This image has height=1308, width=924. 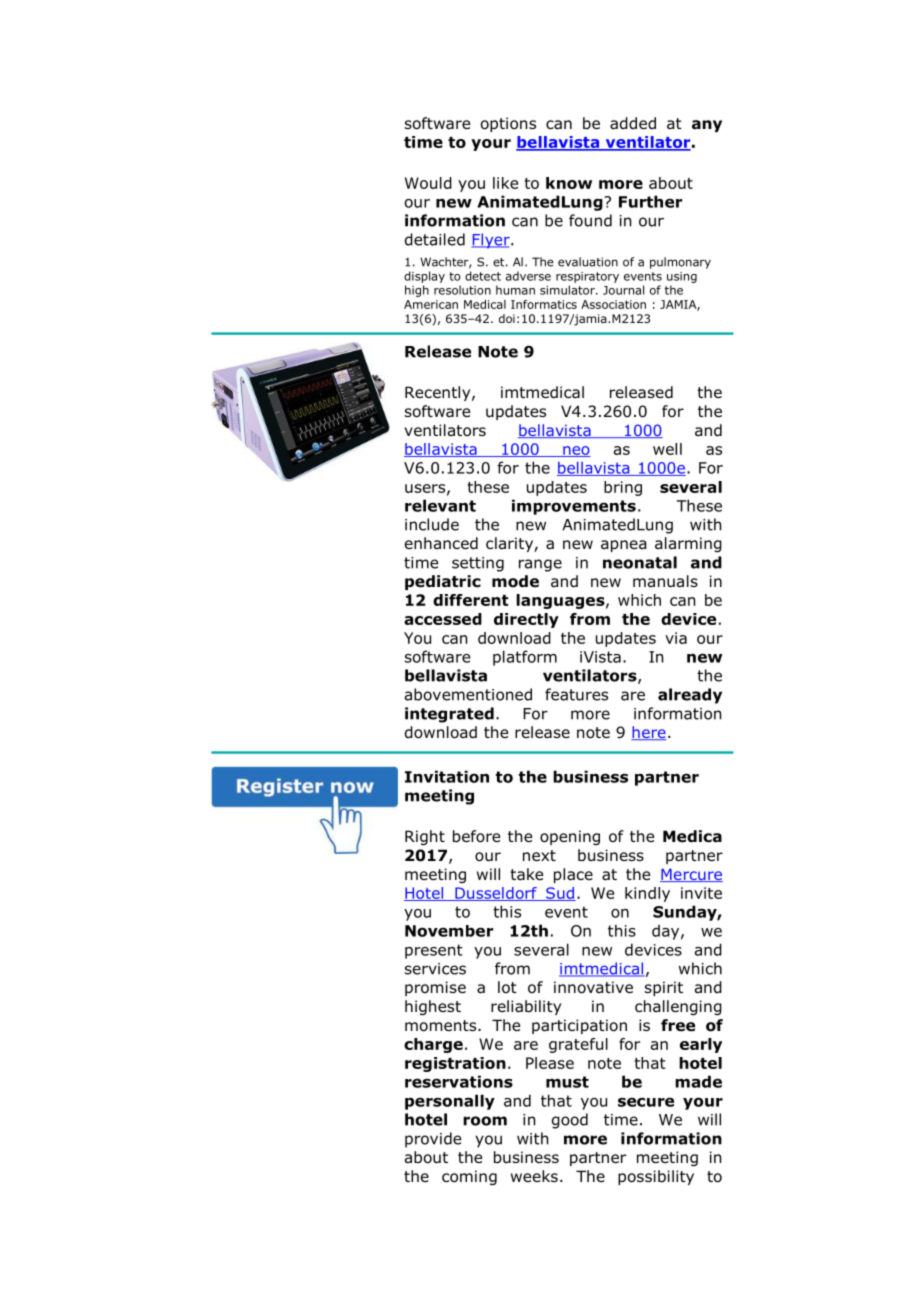 What do you see at coordinates (476, 836) in the image?
I see `before` at bounding box center [476, 836].
